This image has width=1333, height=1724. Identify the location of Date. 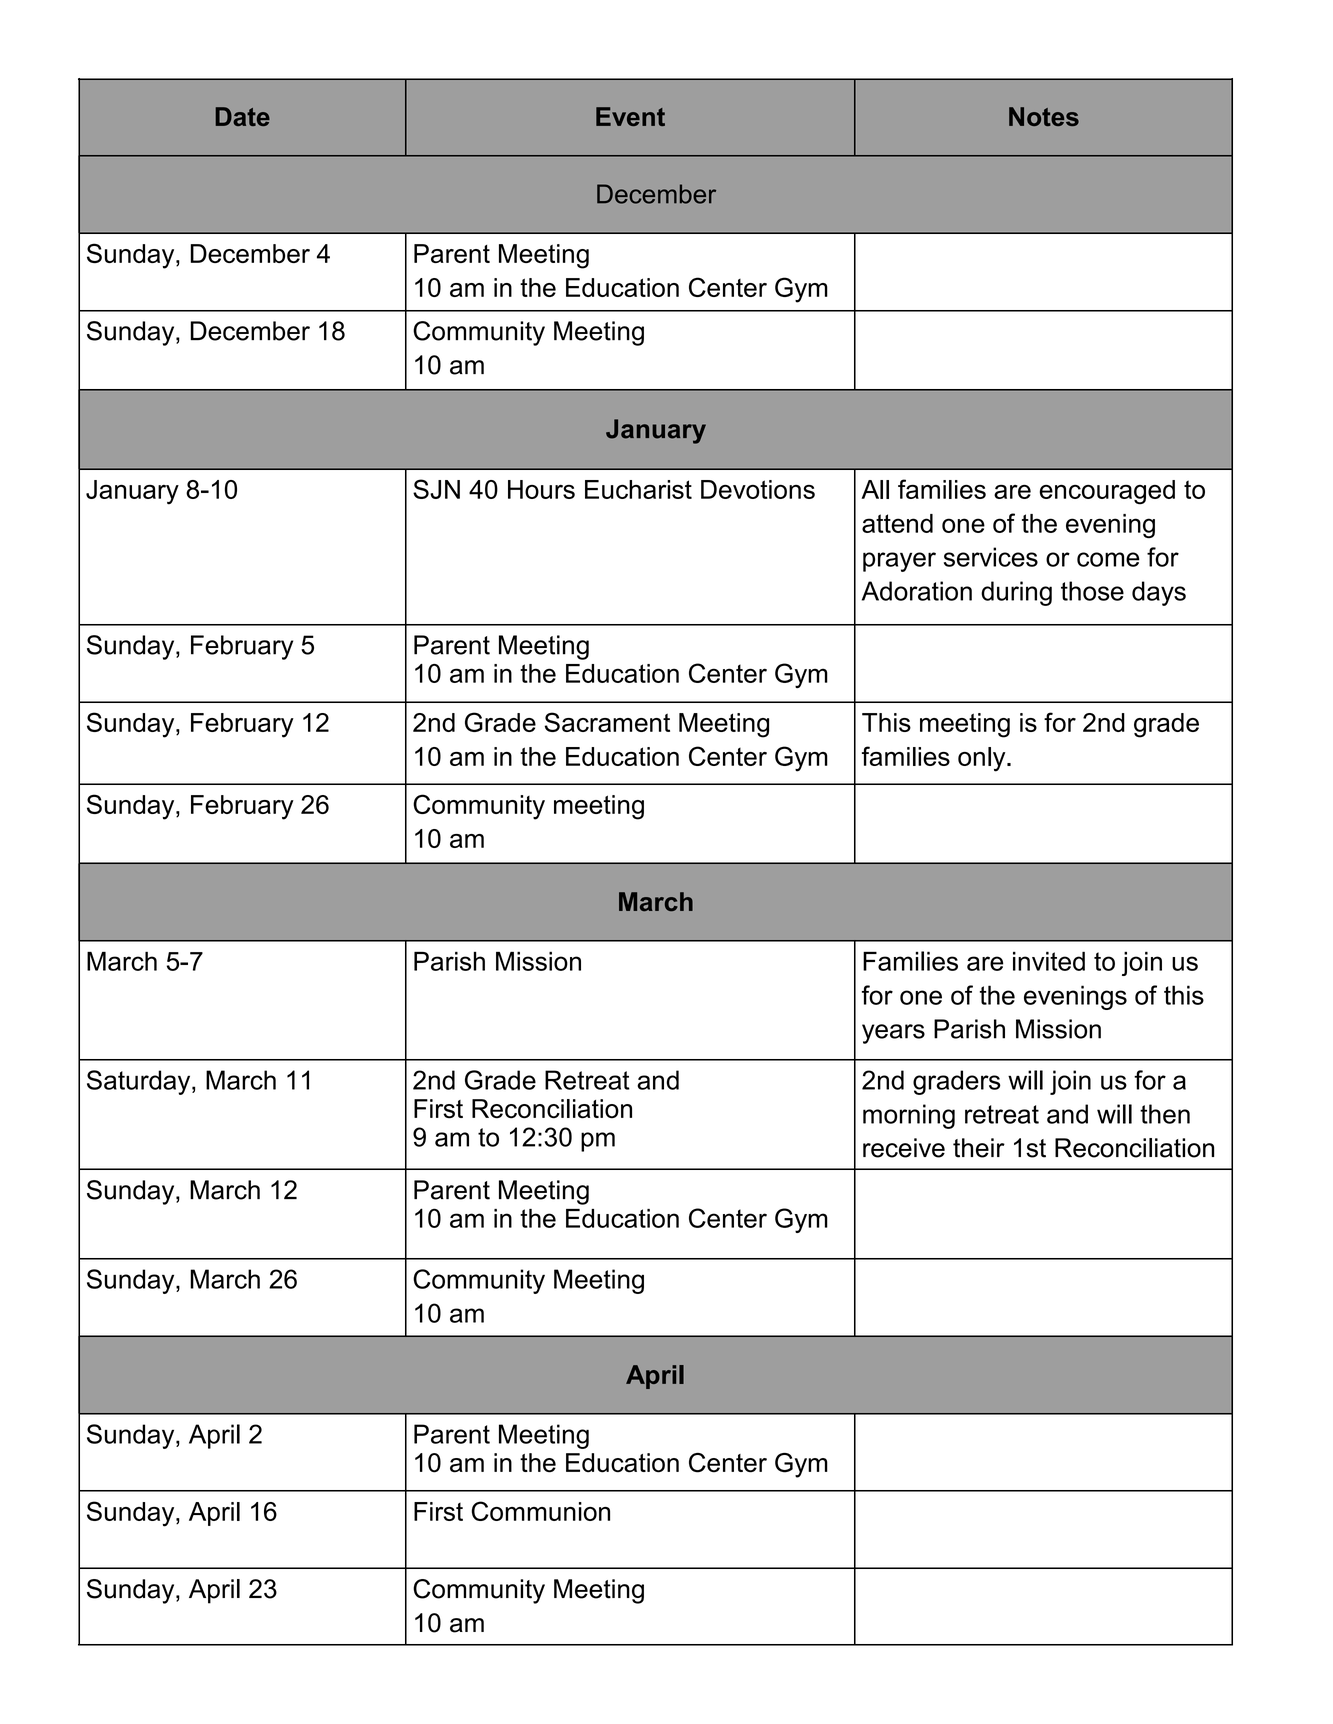
(243, 116).
